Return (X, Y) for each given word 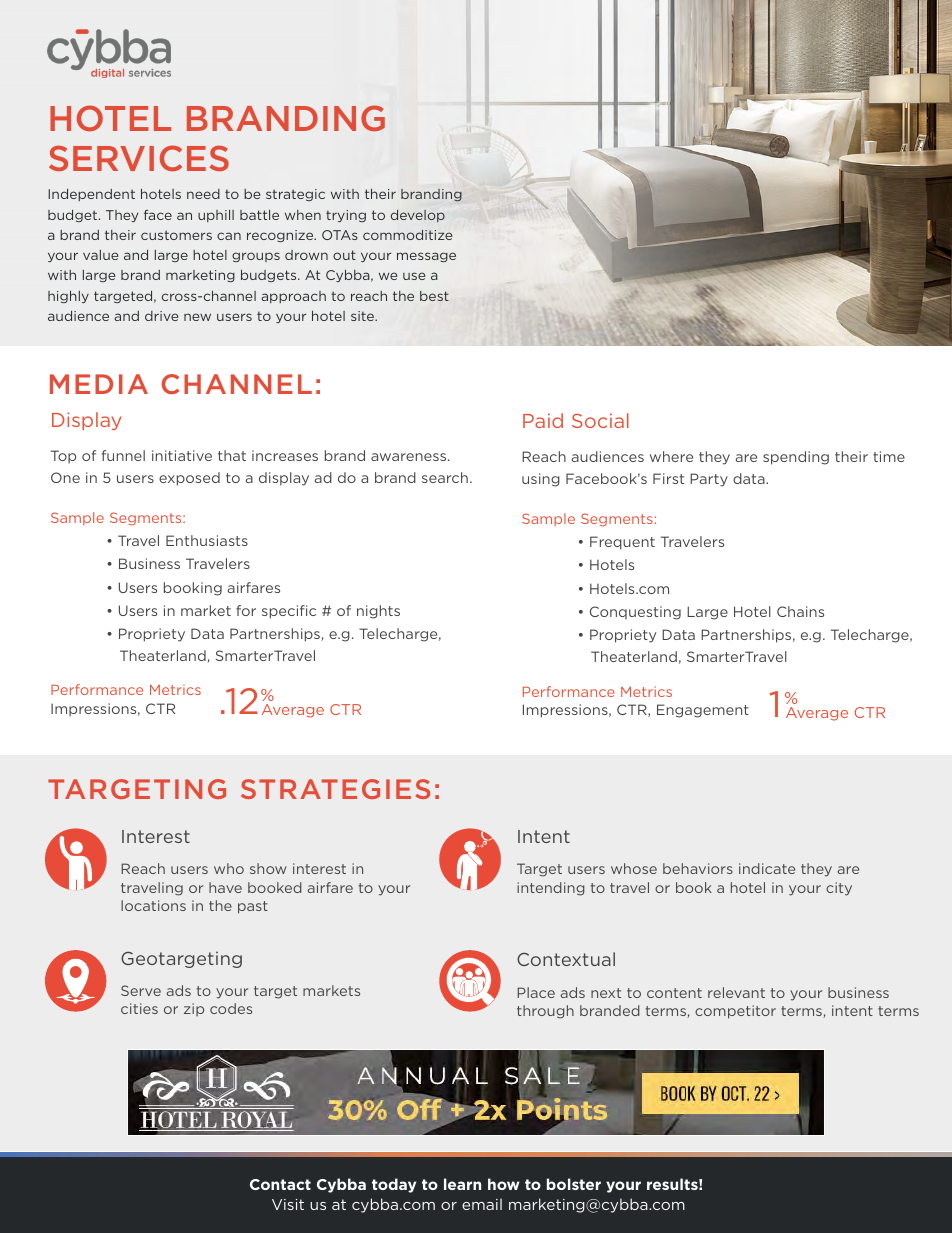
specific (289, 612)
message (426, 257)
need (203, 194)
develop (418, 216)
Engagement (703, 711)
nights (378, 612)
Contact (280, 1184)
